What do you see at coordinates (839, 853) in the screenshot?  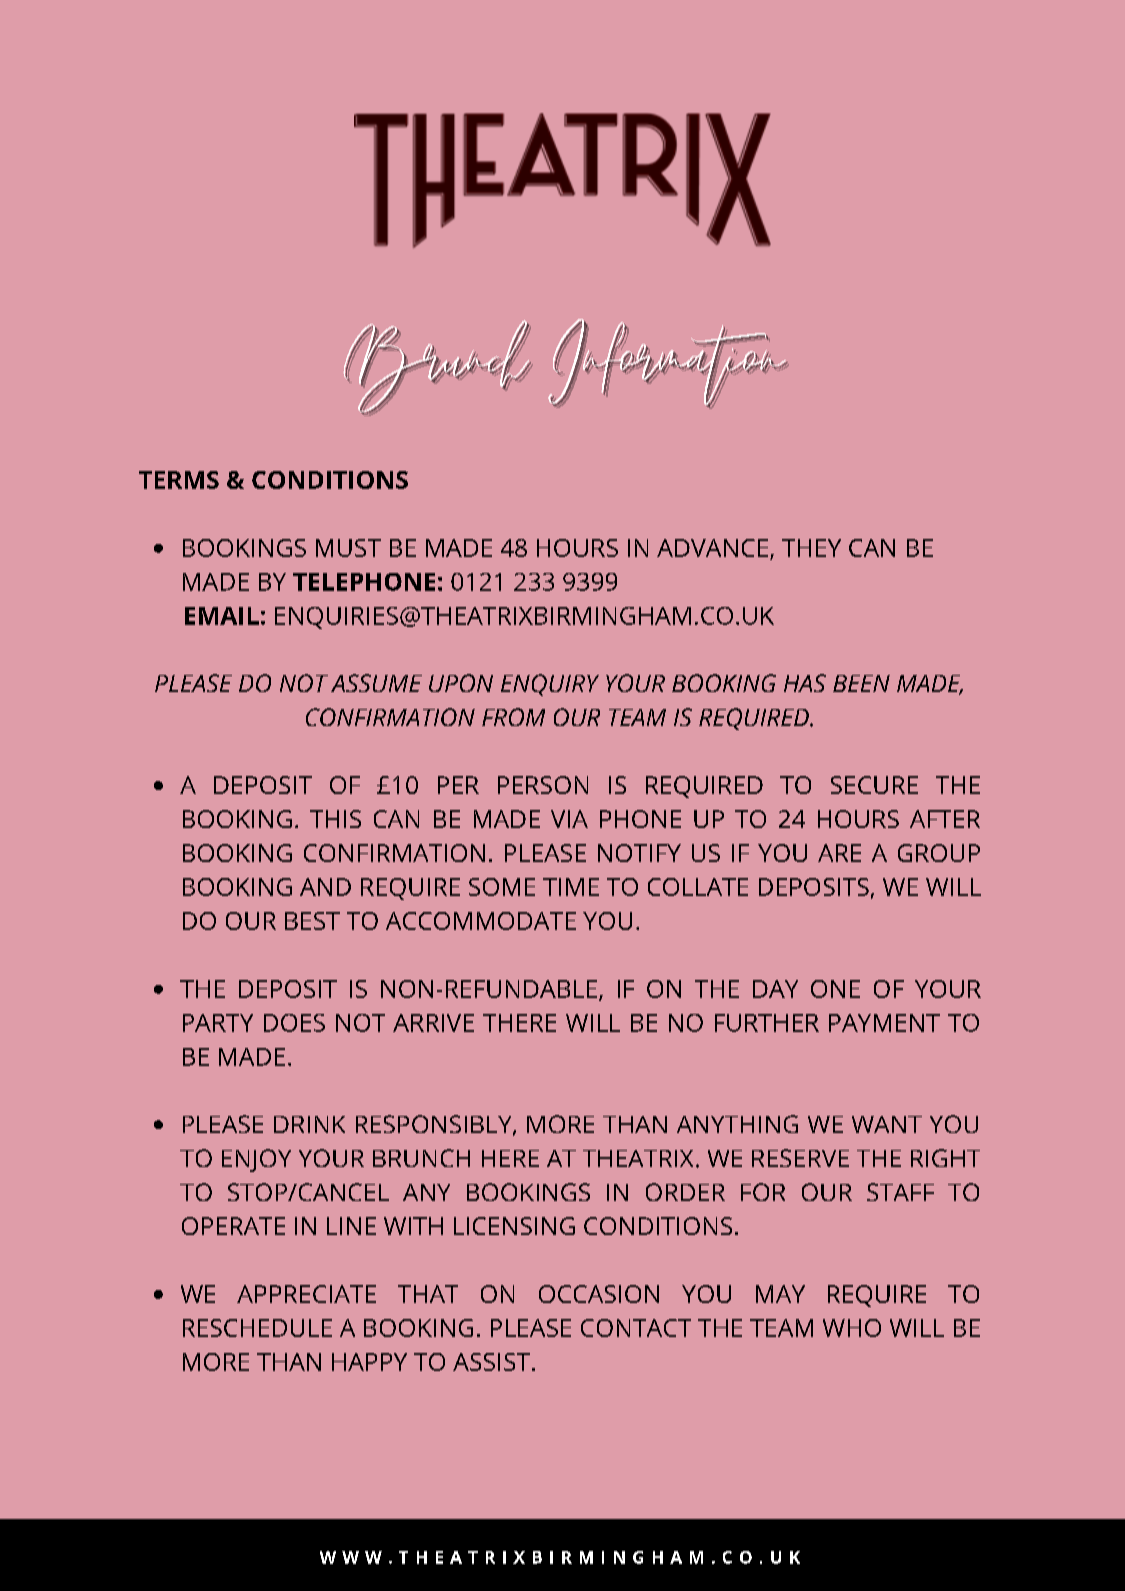 I see `ARE` at bounding box center [839, 853].
